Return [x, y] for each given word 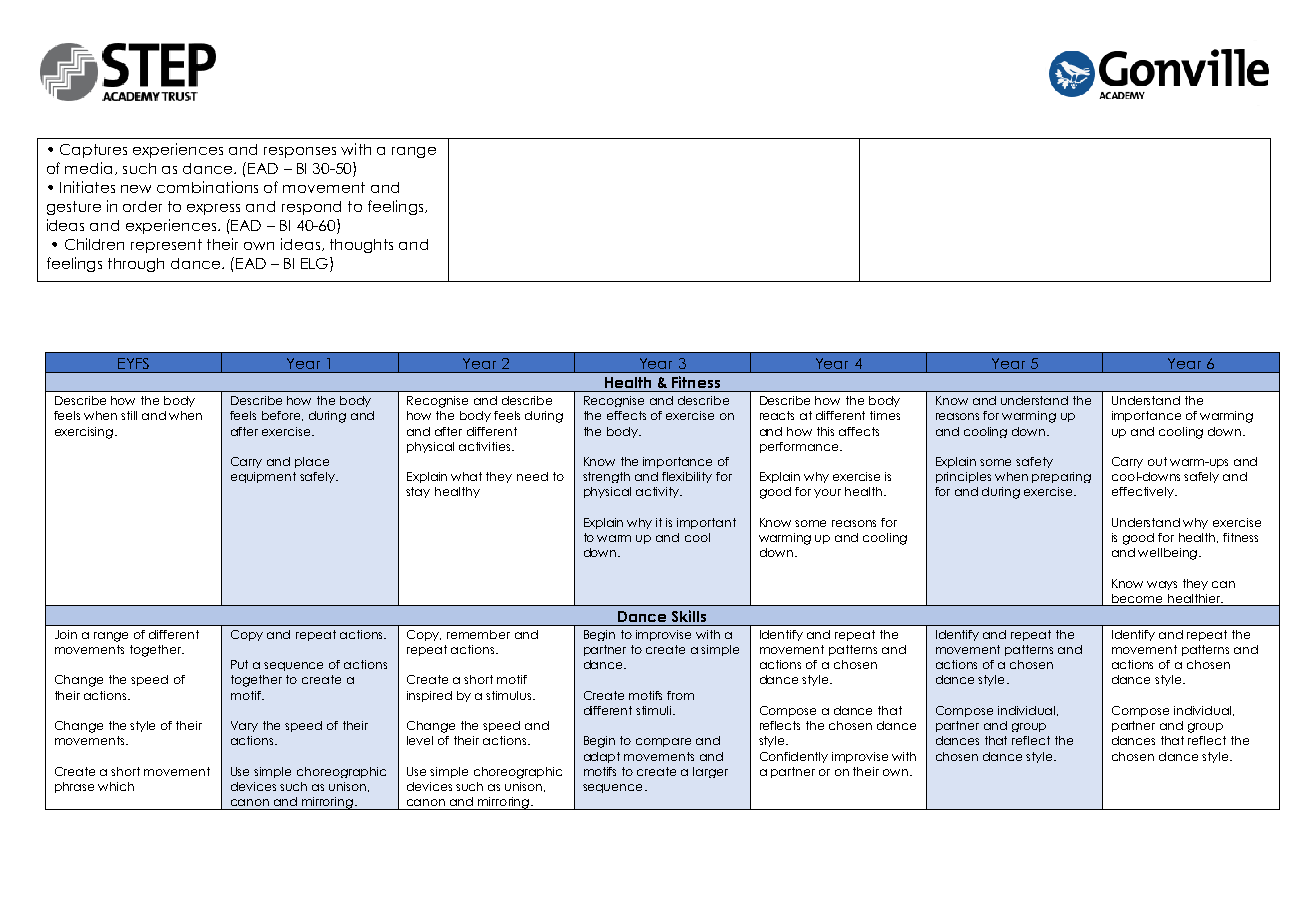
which [116, 786]
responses [300, 152]
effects [626, 415]
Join [66, 634]
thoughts [361, 246]
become [1138, 600]
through [136, 265]
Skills [689, 616]
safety [1034, 462]
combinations [207, 187]
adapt [602, 757]
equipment [263, 477]
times [885, 415]
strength [606, 477]
